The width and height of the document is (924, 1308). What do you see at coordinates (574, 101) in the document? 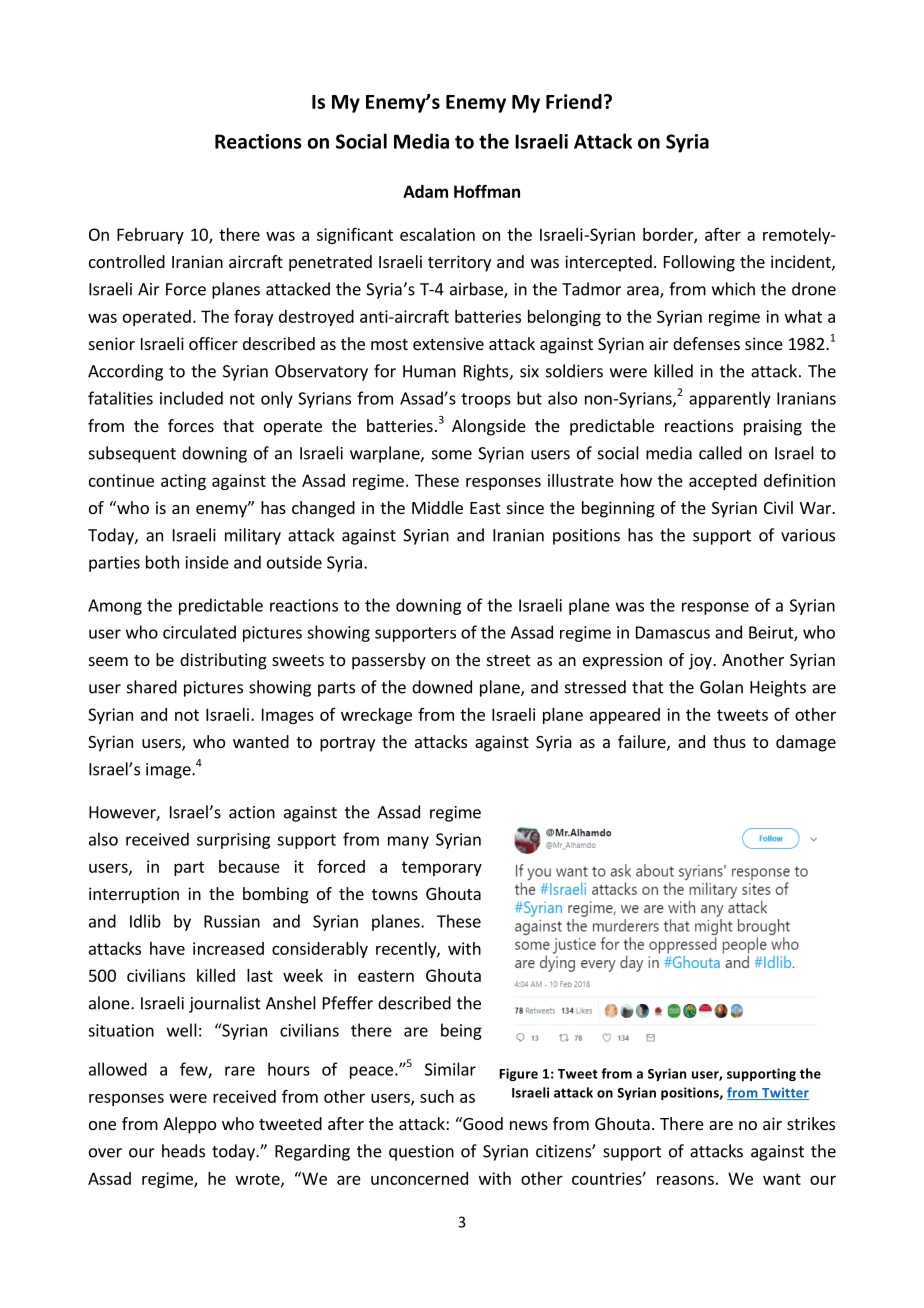
I see `Friend` at bounding box center [574, 101].
